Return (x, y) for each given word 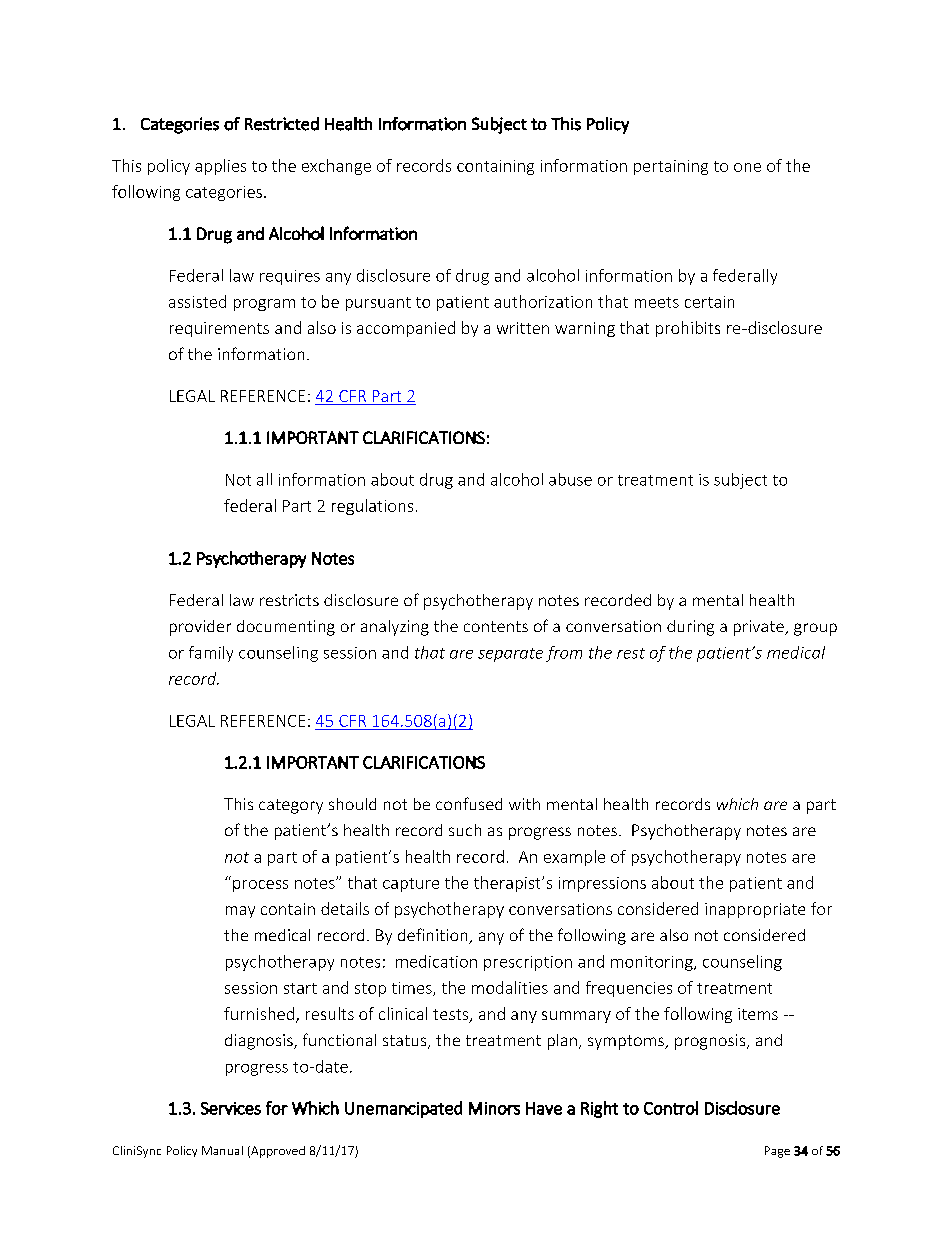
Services (231, 1108)
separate (510, 655)
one (747, 167)
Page (777, 1152)
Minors (494, 1108)
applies (220, 167)
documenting (286, 628)
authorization (543, 301)
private (760, 628)
